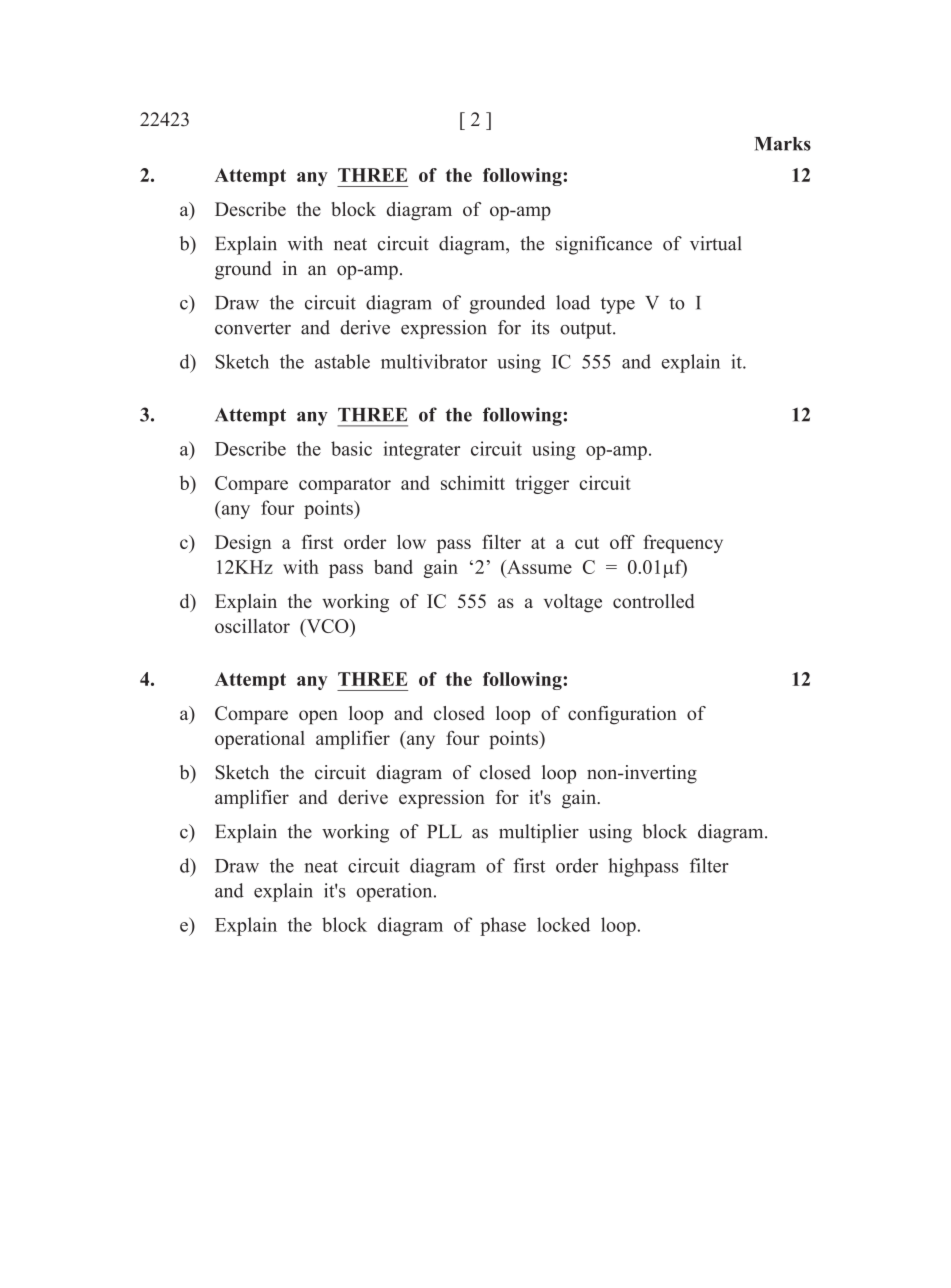 This page has height=1288, width=951. What do you see at coordinates (573, 603) in the page?
I see `voltage` at bounding box center [573, 603].
